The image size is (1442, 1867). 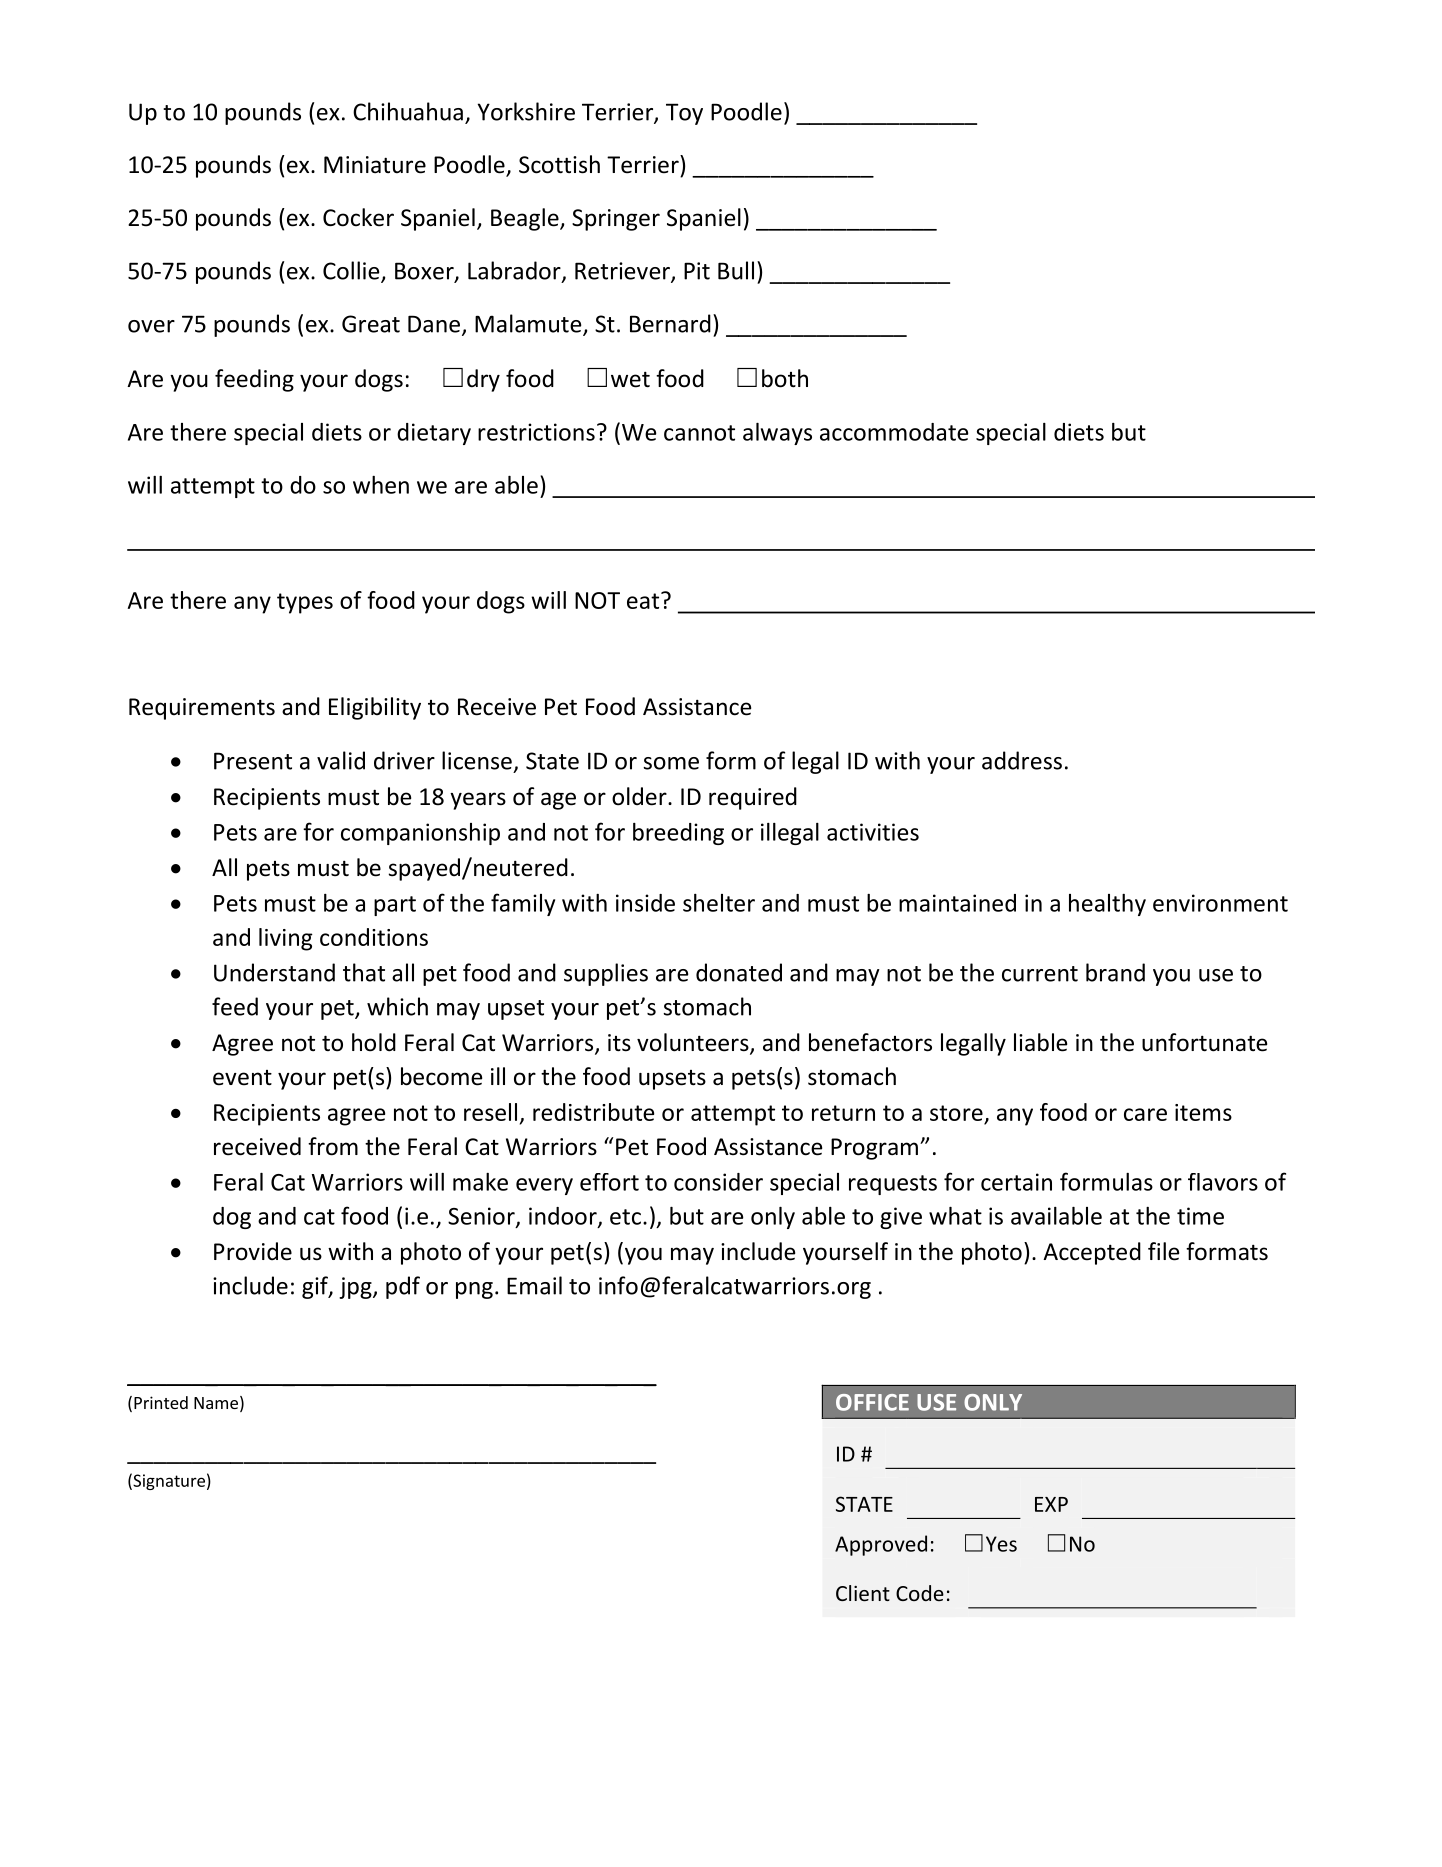 I want to click on Printed, so click(x=161, y=1402).
